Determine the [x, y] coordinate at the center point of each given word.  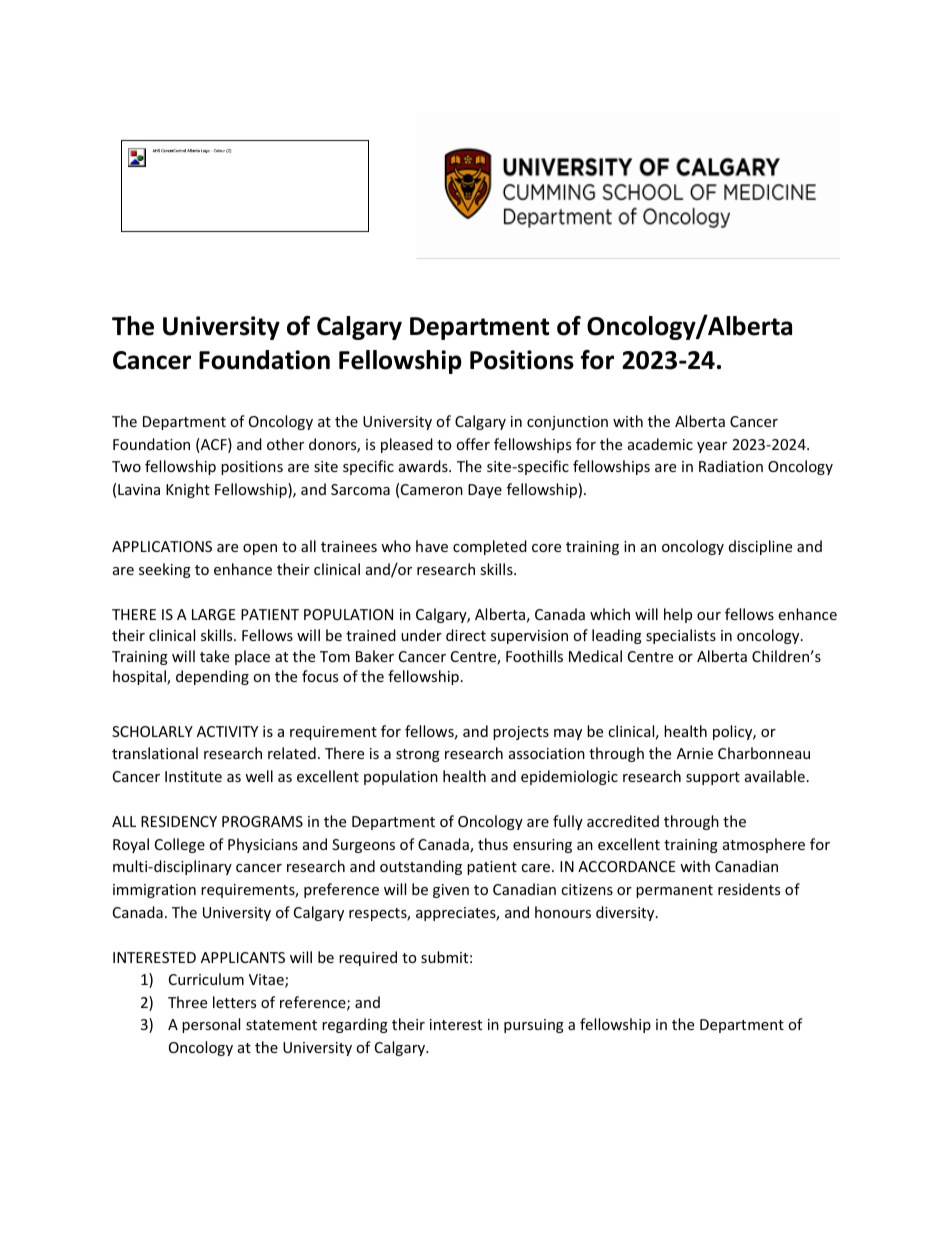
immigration [154, 891]
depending [212, 677]
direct [466, 635]
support [713, 778]
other [285, 444]
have [432, 546]
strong [418, 755]
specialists [681, 636]
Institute [193, 776]
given [451, 891]
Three [187, 1002]
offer [473, 444]
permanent [674, 891]
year [712, 447]
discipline [760, 547]
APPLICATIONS [162, 546]
